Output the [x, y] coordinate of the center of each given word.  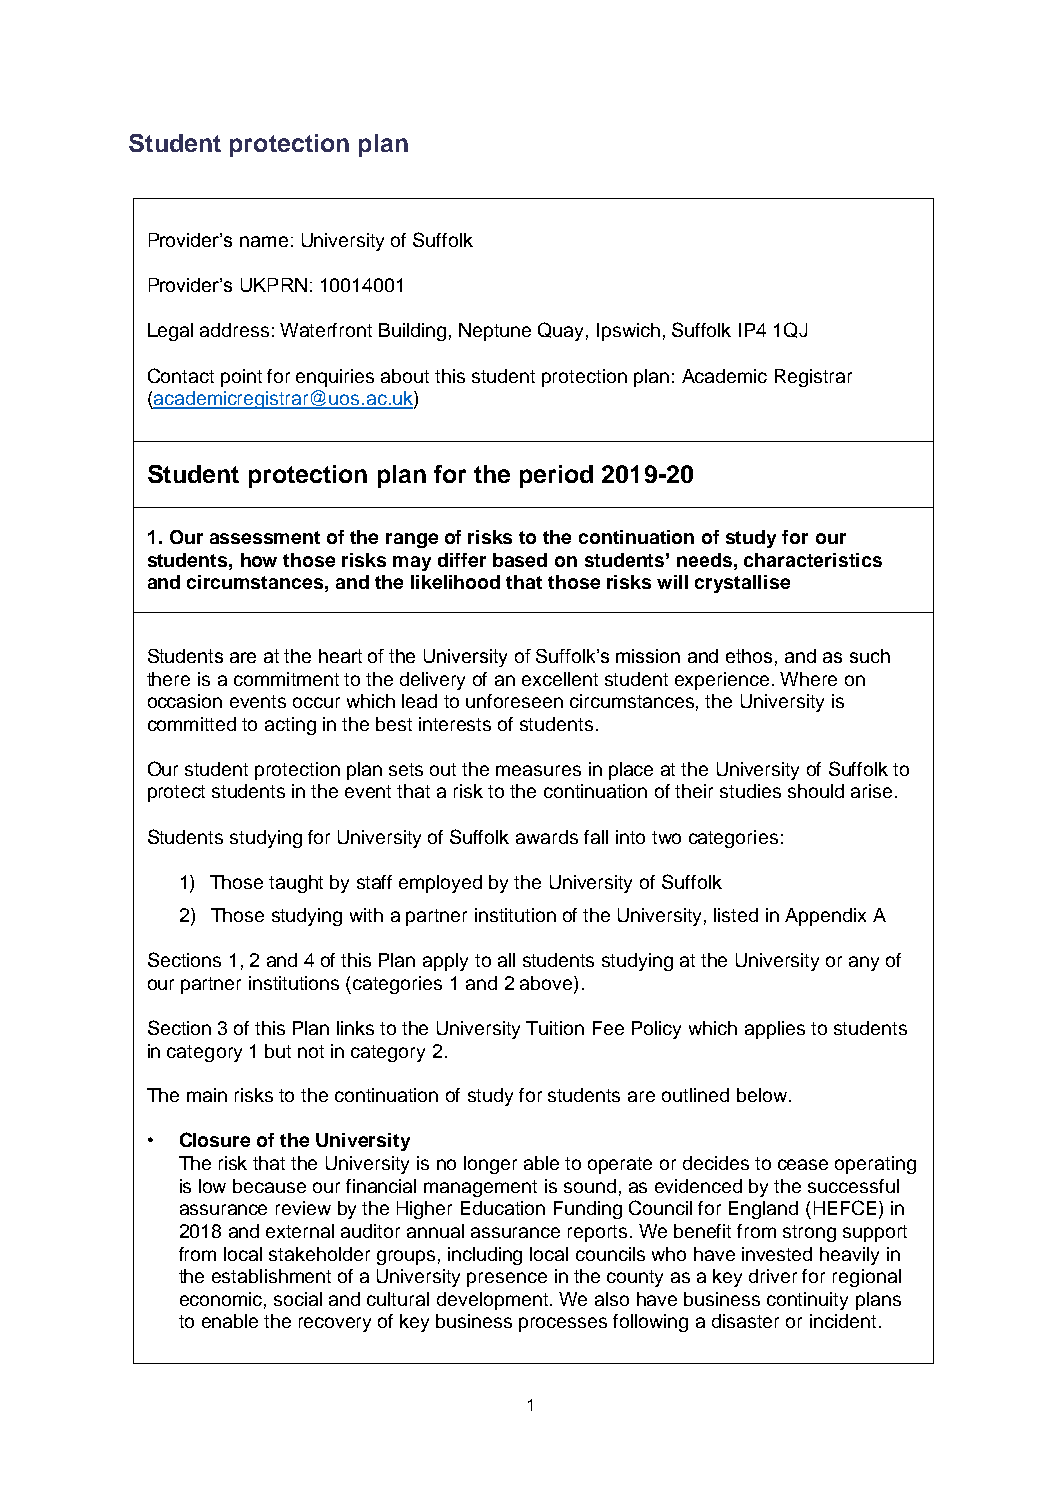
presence [507, 1279]
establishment [271, 1276]
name [264, 241]
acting [290, 726]
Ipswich [628, 332]
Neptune [495, 332]
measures [538, 770]
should [816, 791]
